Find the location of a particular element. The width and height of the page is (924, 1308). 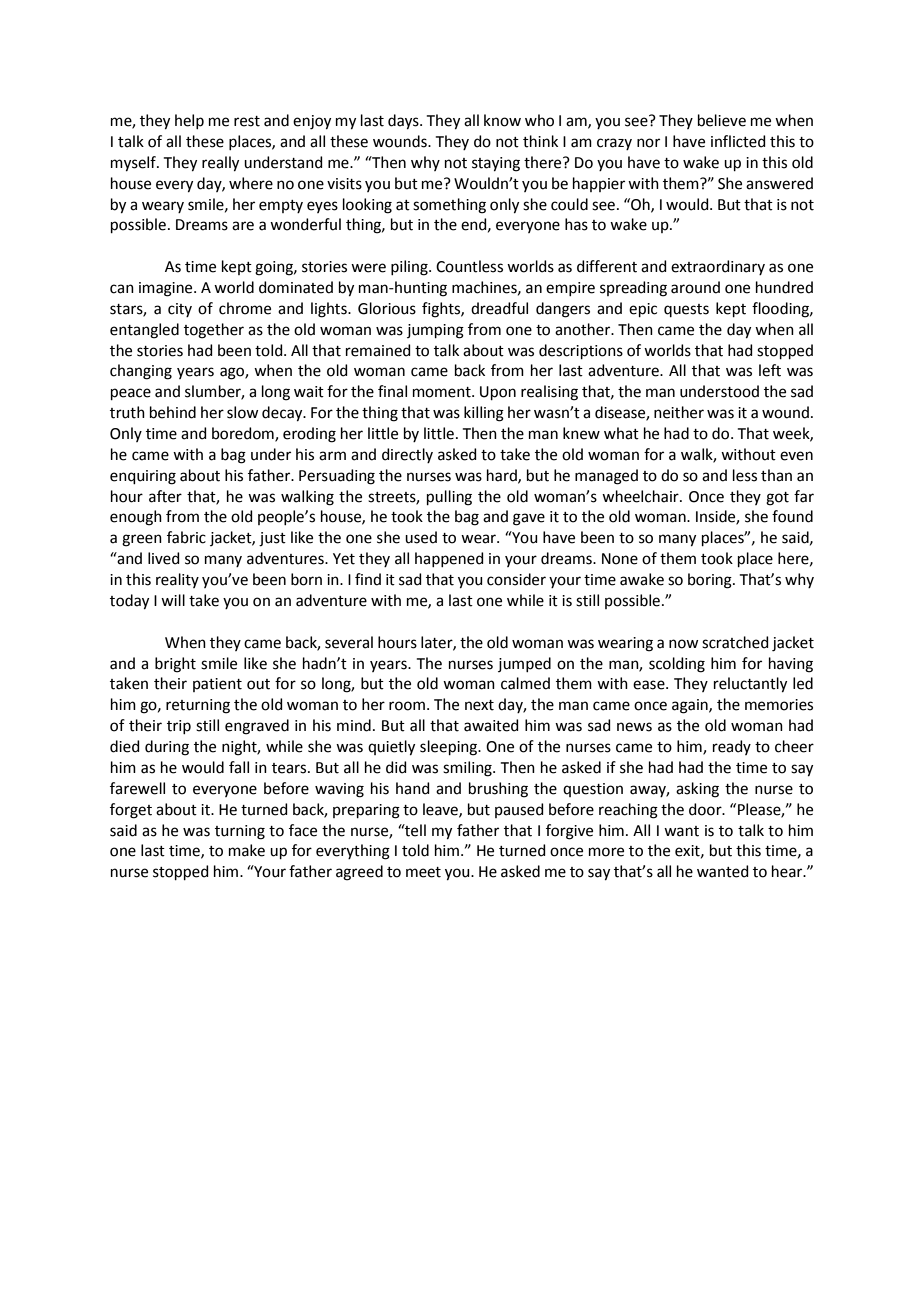

reluctantly is located at coordinates (750, 685).
